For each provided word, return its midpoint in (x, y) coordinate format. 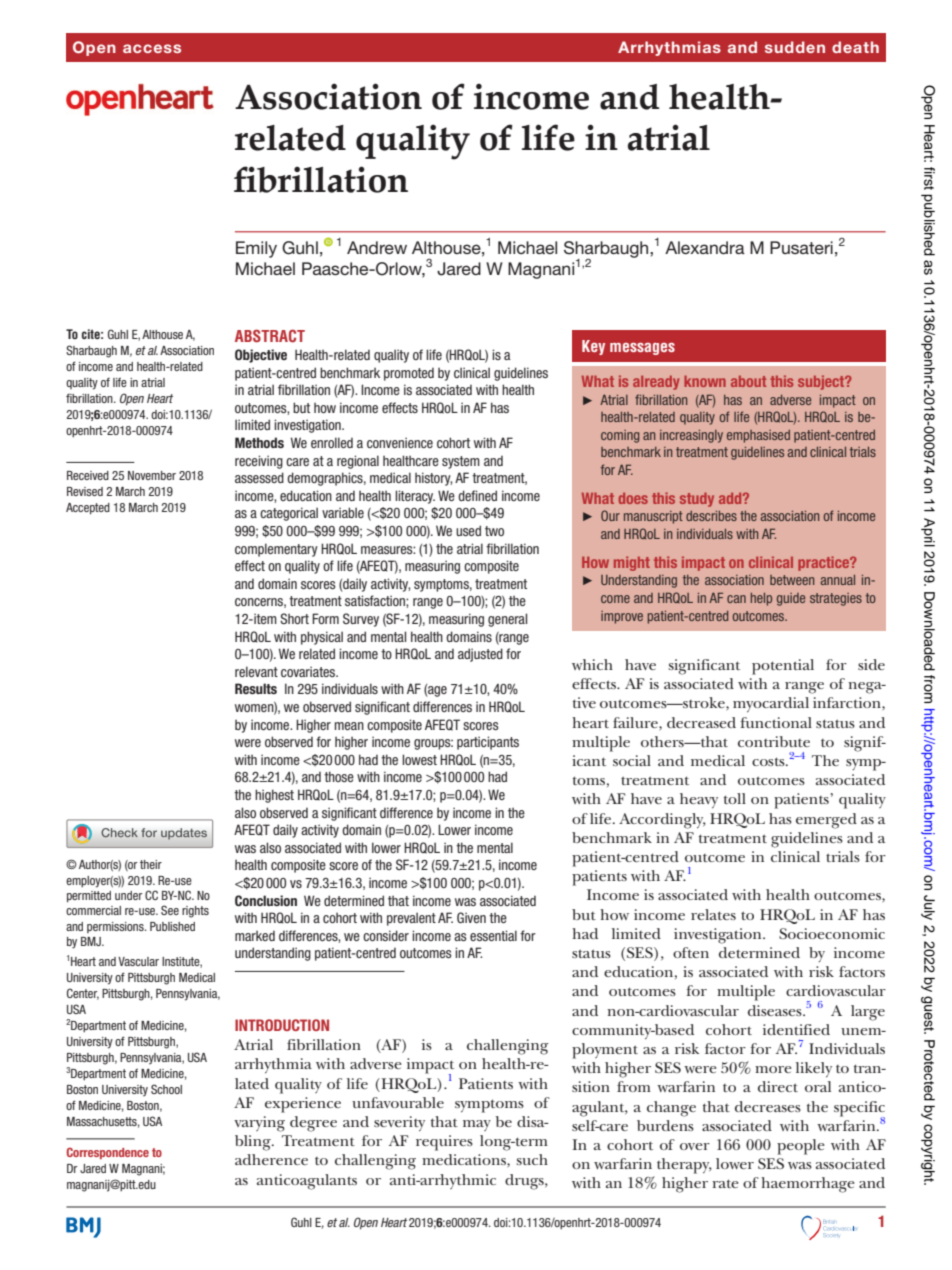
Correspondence (108, 1153)
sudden (795, 47)
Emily (256, 249)
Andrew (377, 247)
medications (465, 1159)
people (801, 1147)
